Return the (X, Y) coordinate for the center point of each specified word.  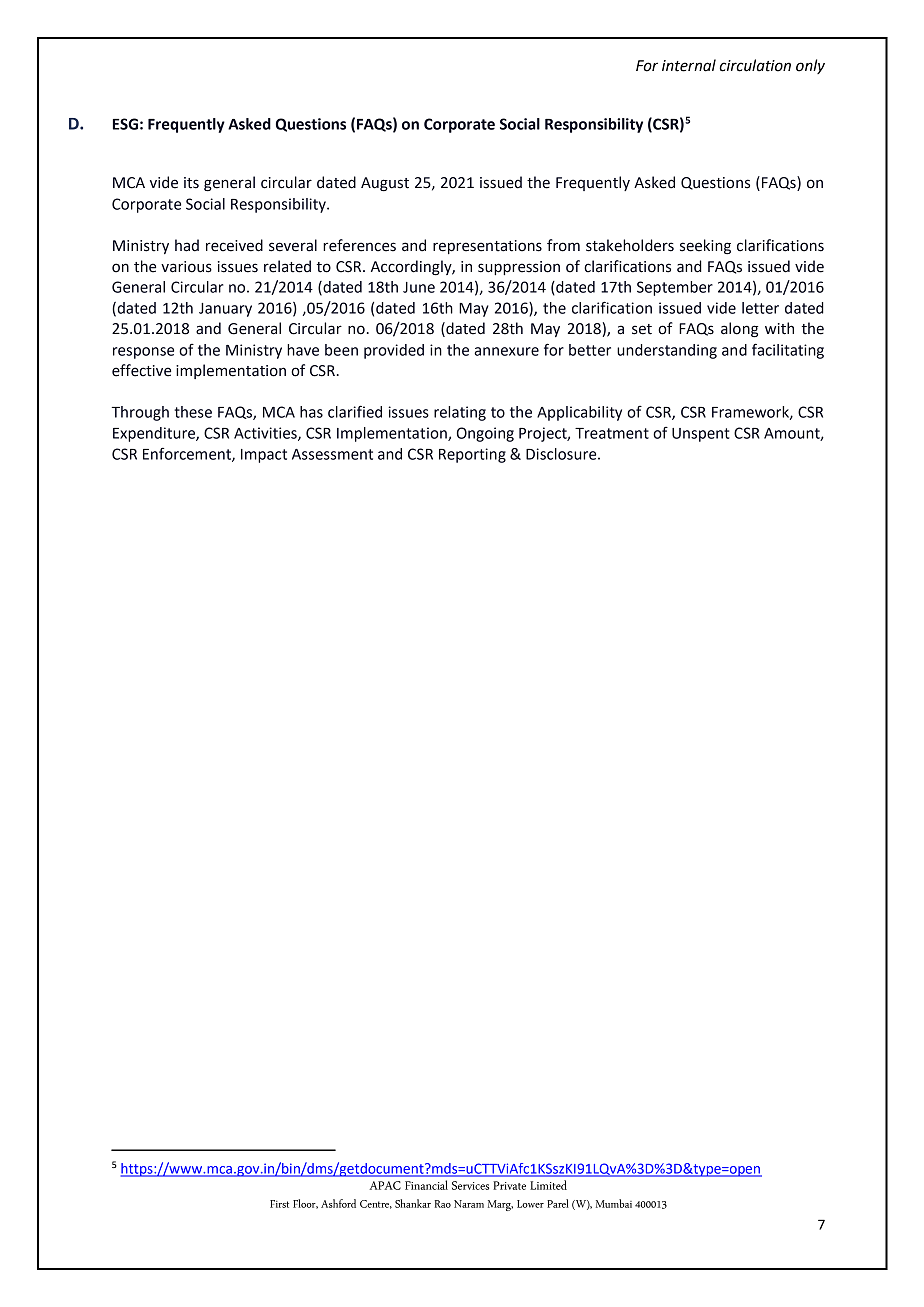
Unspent (701, 435)
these (193, 412)
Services (470, 1185)
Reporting (472, 455)
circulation (755, 65)
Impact (264, 456)
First (279, 1204)
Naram (469, 1204)
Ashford (338, 1203)
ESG (125, 124)
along (739, 330)
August (385, 184)
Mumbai (614, 1203)
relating (460, 413)
